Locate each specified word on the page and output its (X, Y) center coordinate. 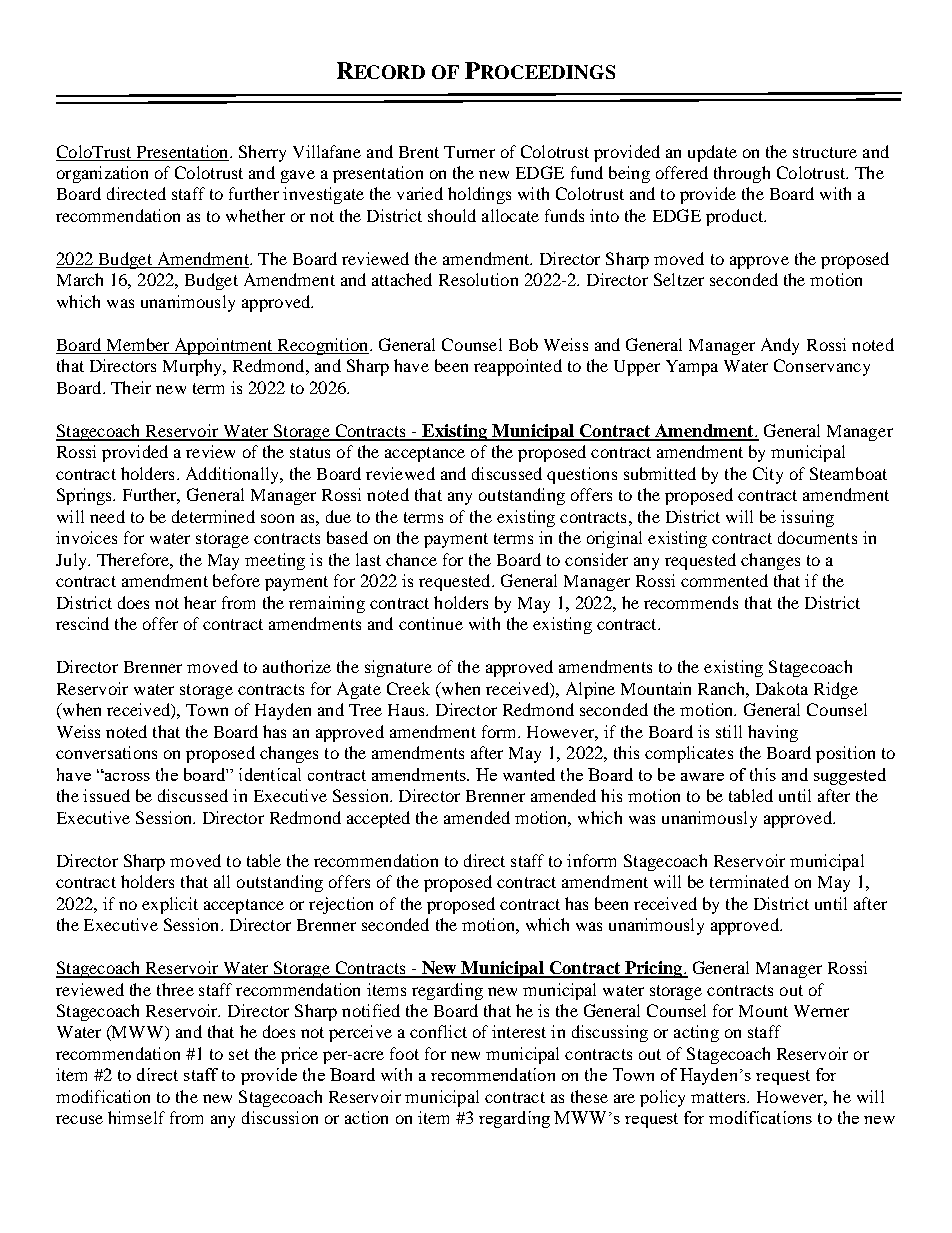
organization (102, 174)
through (742, 174)
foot (404, 1053)
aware (702, 777)
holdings (479, 195)
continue (431, 623)
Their (131, 387)
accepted (378, 819)
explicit (170, 905)
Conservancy (822, 367)
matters (719, 1097)
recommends (691, 602)
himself (136, 1117)
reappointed (518, 367)
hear (200, 602)
